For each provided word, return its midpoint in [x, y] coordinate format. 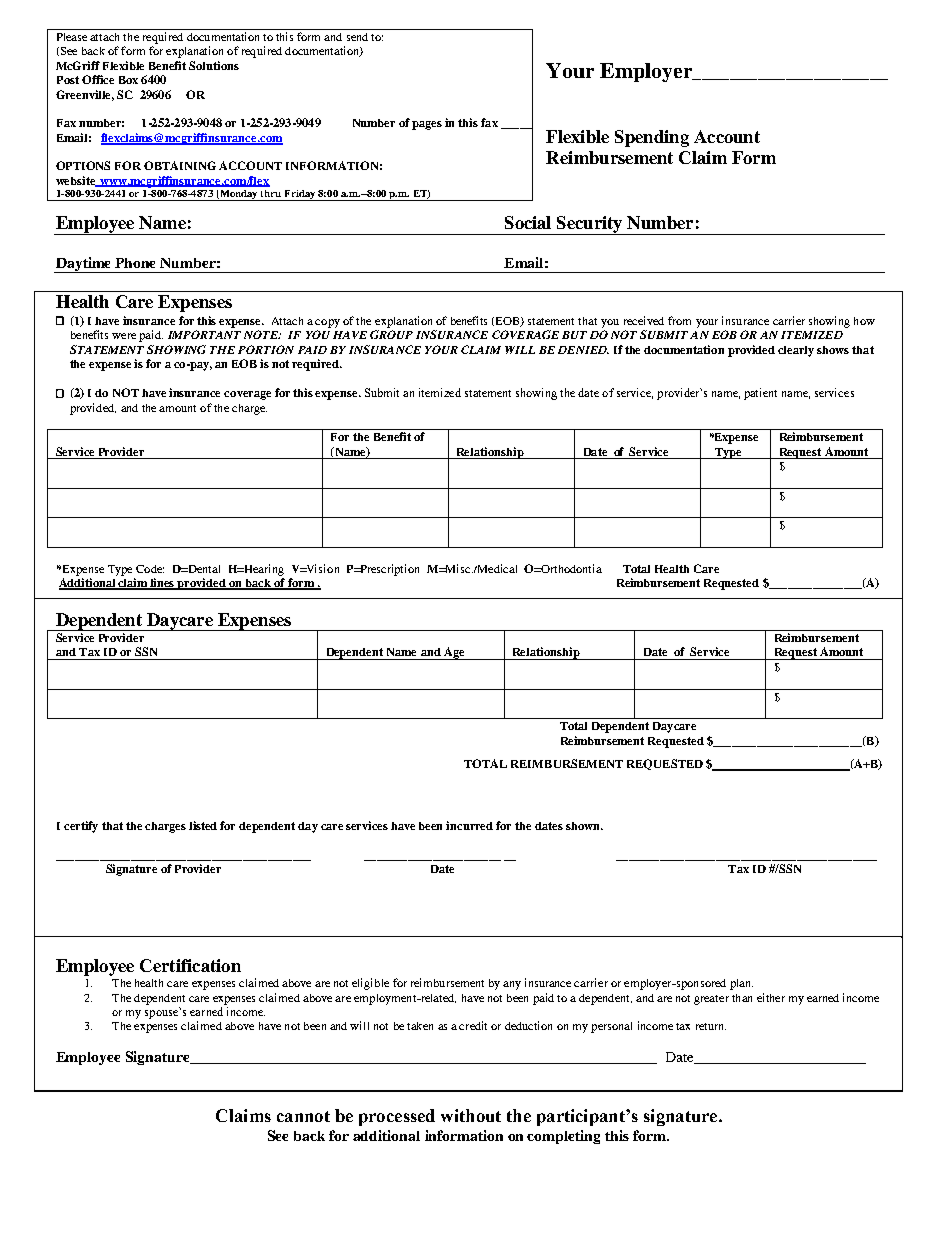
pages [427, 125]
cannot [303, 1116]
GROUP [391, 334]
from [679, 320]
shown [584, 826]
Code [150, 569]
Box [128, 80]
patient [760, 394]
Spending [652, 138]
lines [163, 584]
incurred [469, 825]
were [124, 336]
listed [203, 825]
